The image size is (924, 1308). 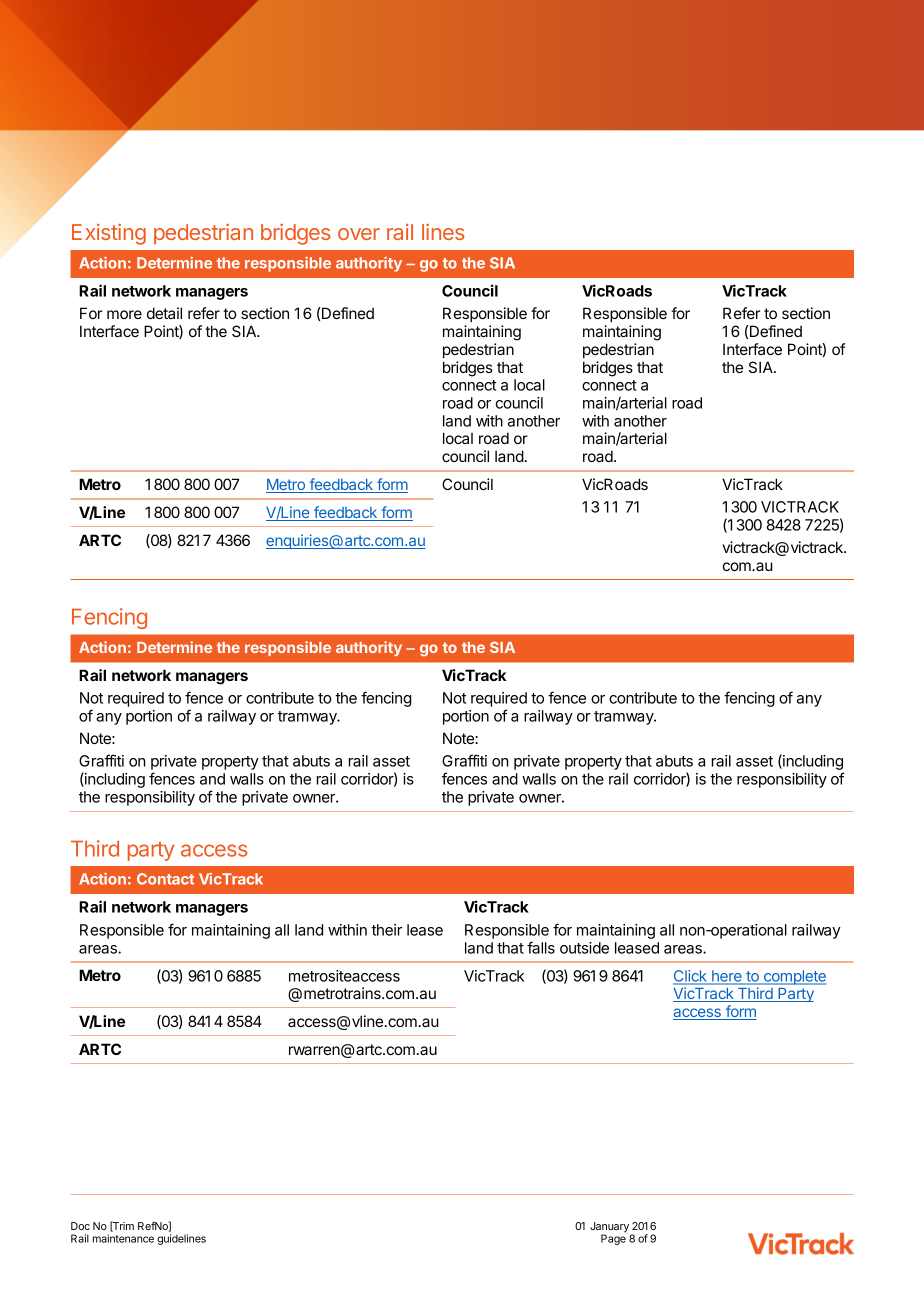 What do you see at coordinates (386, 930) in the page?
I see `their` at bounding box center [386, 930].
